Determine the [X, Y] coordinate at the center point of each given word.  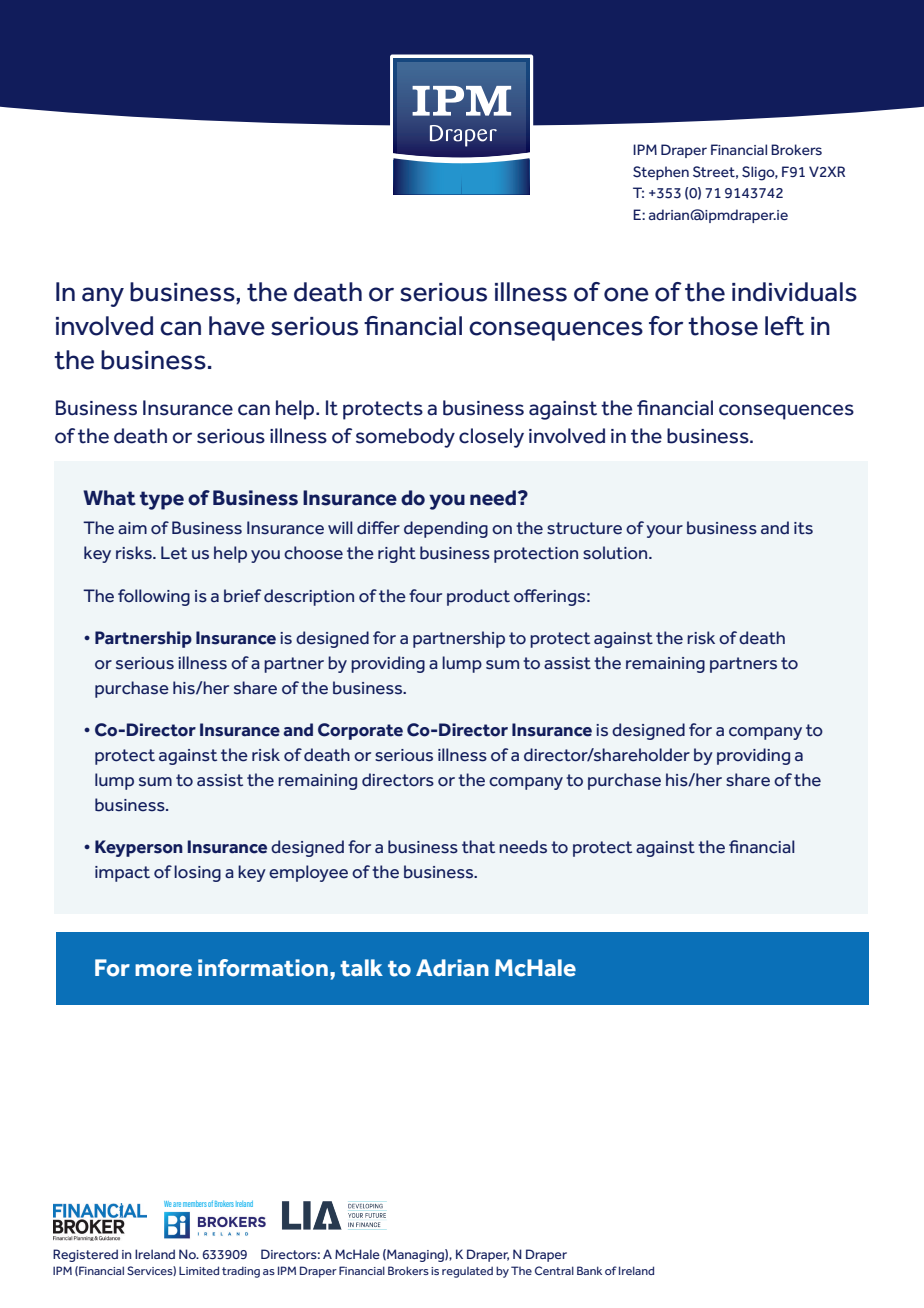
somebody [405, 438]
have [237, 326]
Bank [589, 1270]
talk [361, 968]
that [478, 846]
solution [616, 553]
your [664, 531]
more [163, 970]
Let [174, 553]
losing [197, 873]
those [723, 326]
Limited [199, 1270]
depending [446, 529]
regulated [467, 1272]
